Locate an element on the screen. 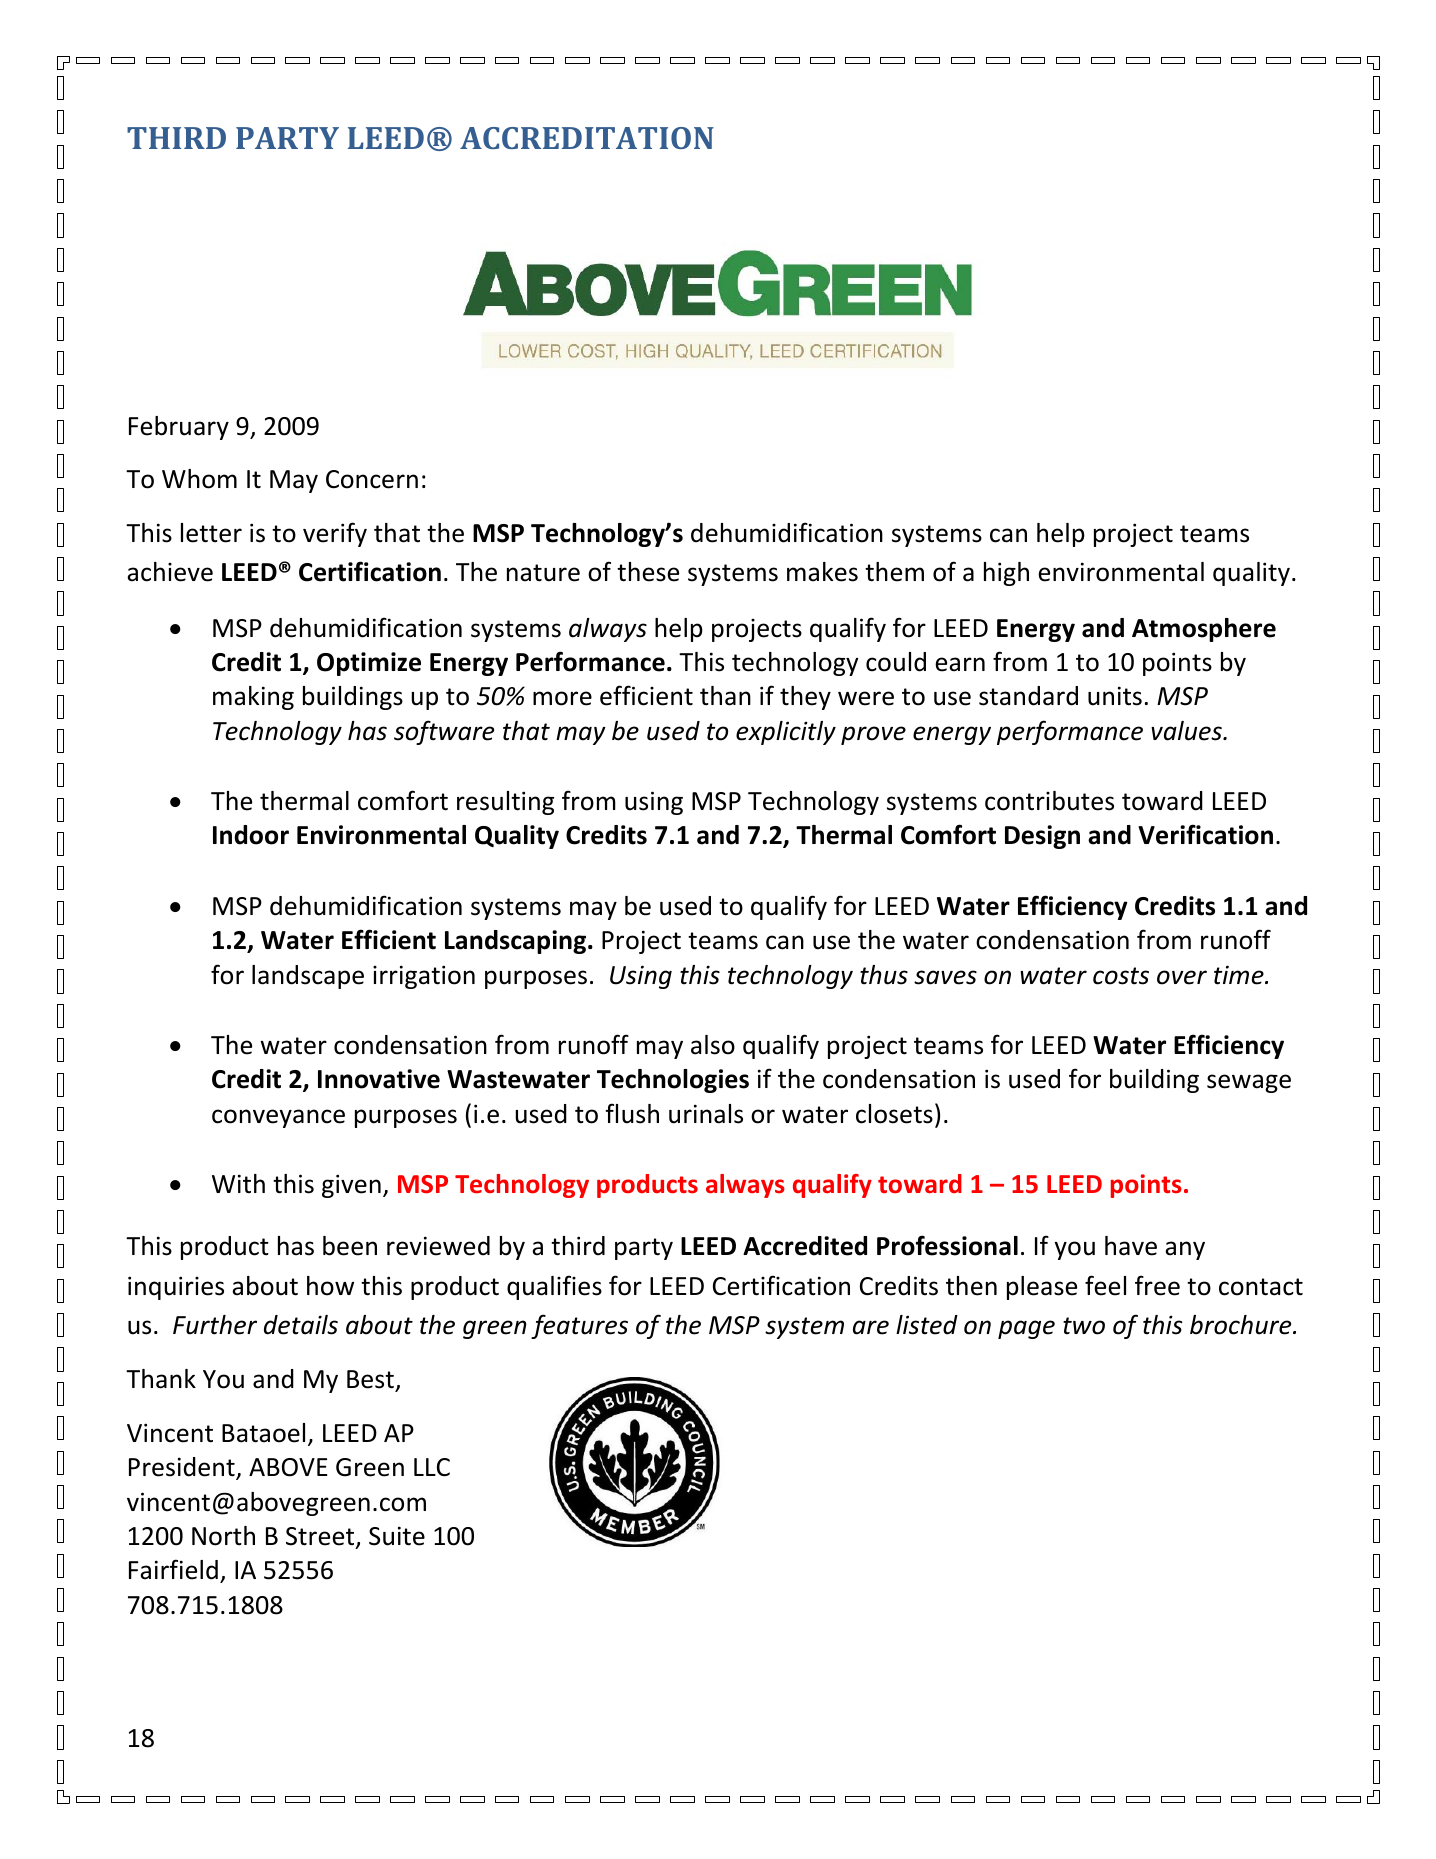  Landscaping is located at coordinates (517, 942).
